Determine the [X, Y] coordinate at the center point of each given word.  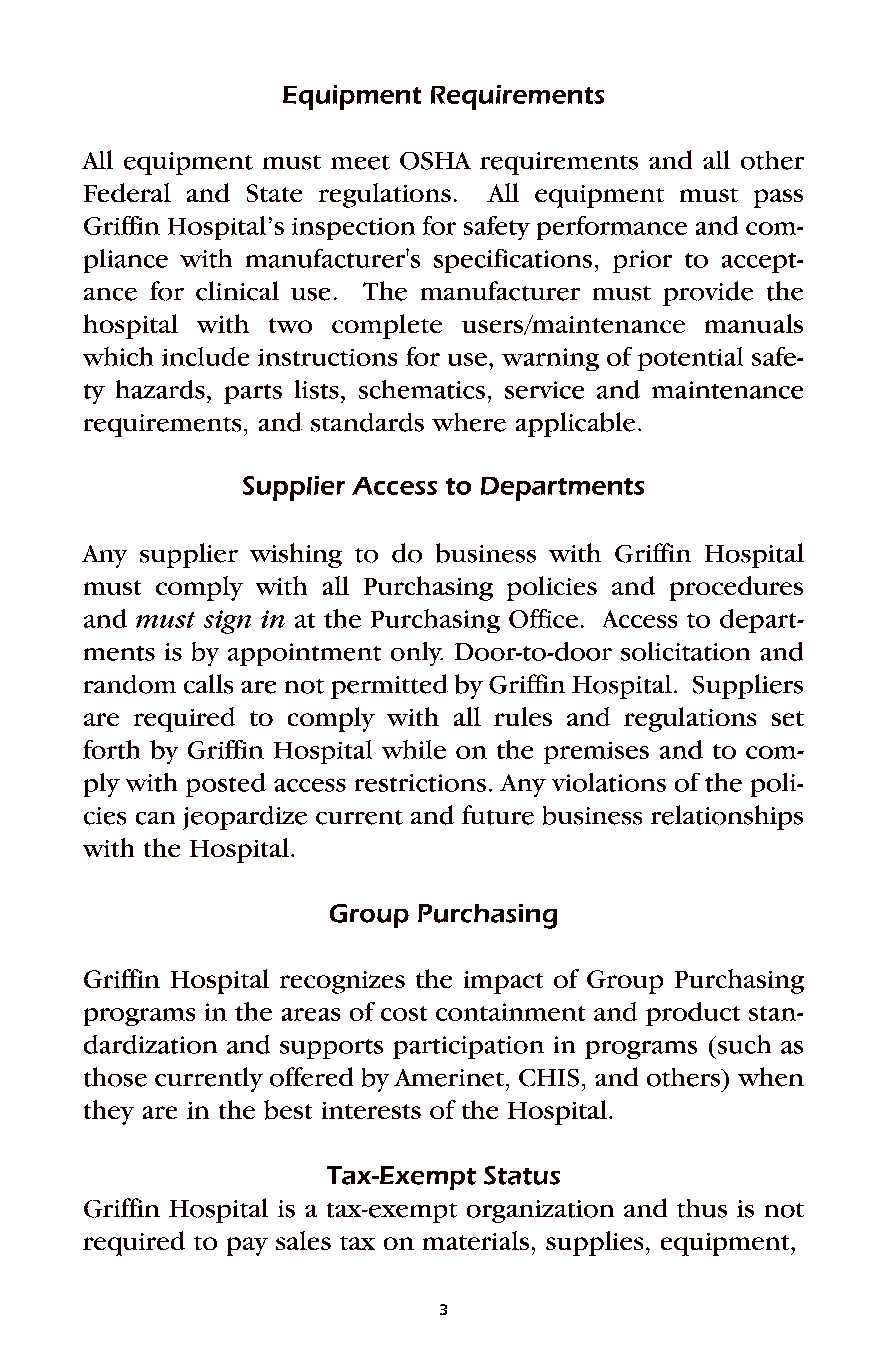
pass [778, 198]
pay [247, 1246]
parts [253, 394]
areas [311, 1014]
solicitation [685, 651]
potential [690, 359]
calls [208, 684]
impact [503, 982]
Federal [127, 192]
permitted [389, 686]
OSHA [435, 161]
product [693, 1014]
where [469, 422]
